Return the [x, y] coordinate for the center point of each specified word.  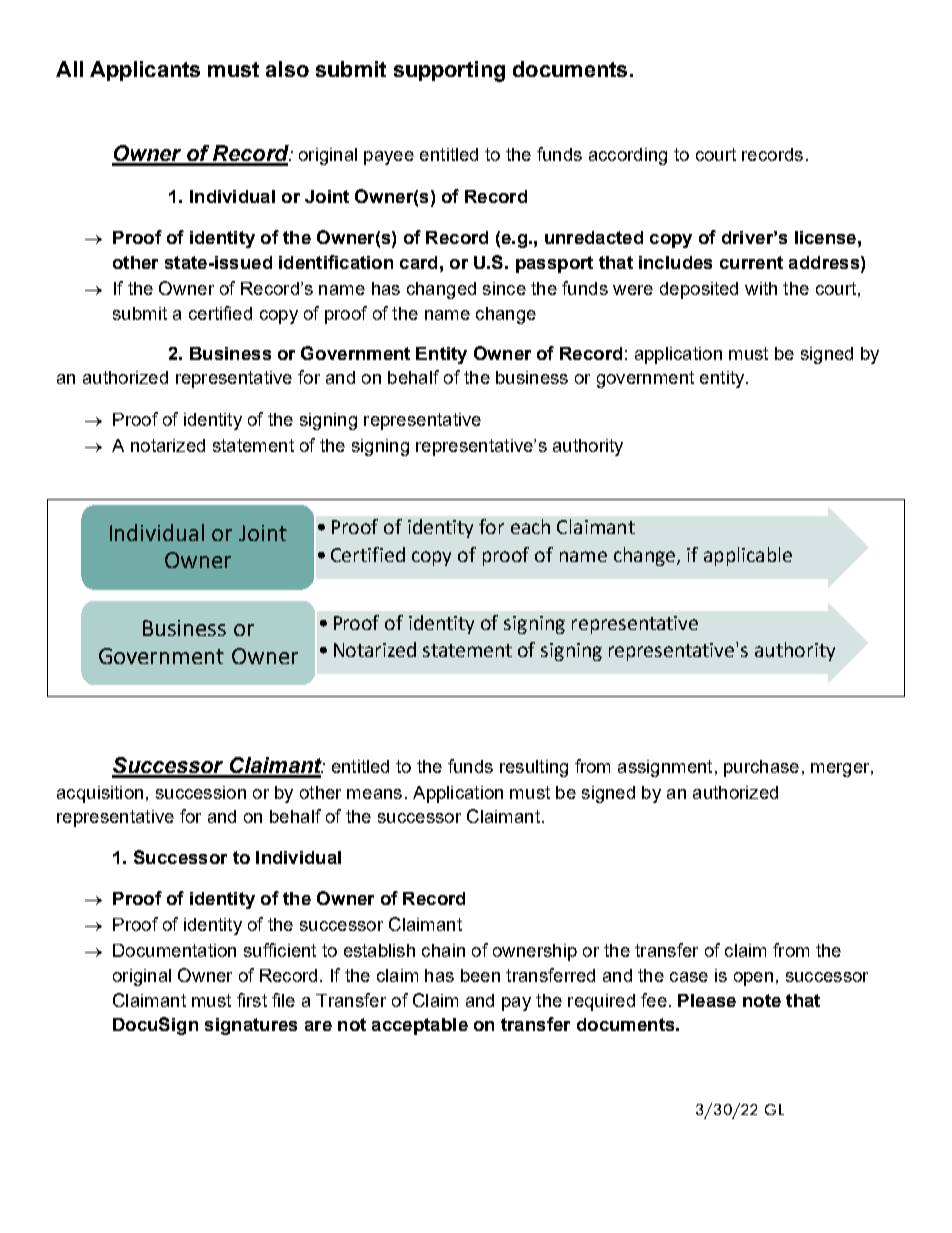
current [751, 262]
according [628, 156]
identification [336, 262]
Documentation [174, 950]
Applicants [145, 71]
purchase [761, 768]
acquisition [100, 794]
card [418, 262]
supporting [449, 71]
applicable [748, 556]
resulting [534, 768]
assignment [665, 768]
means [374, 794]
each [530, 526]
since [504, 288]
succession [201, 792]
